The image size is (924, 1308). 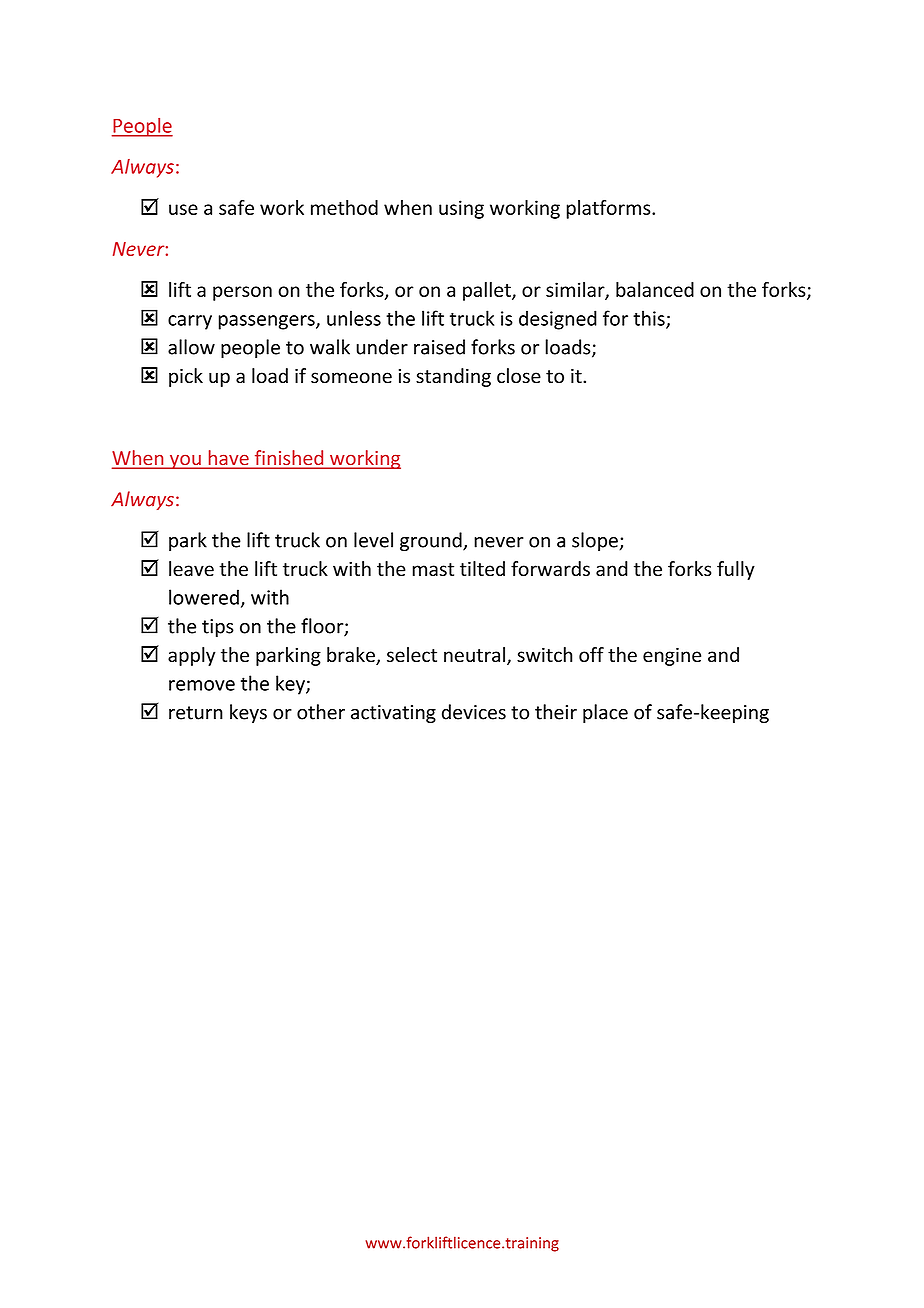 What do you see at coordinates (461, 209) in the screenshot?
I see `using` at bounding box center [461, 209].
